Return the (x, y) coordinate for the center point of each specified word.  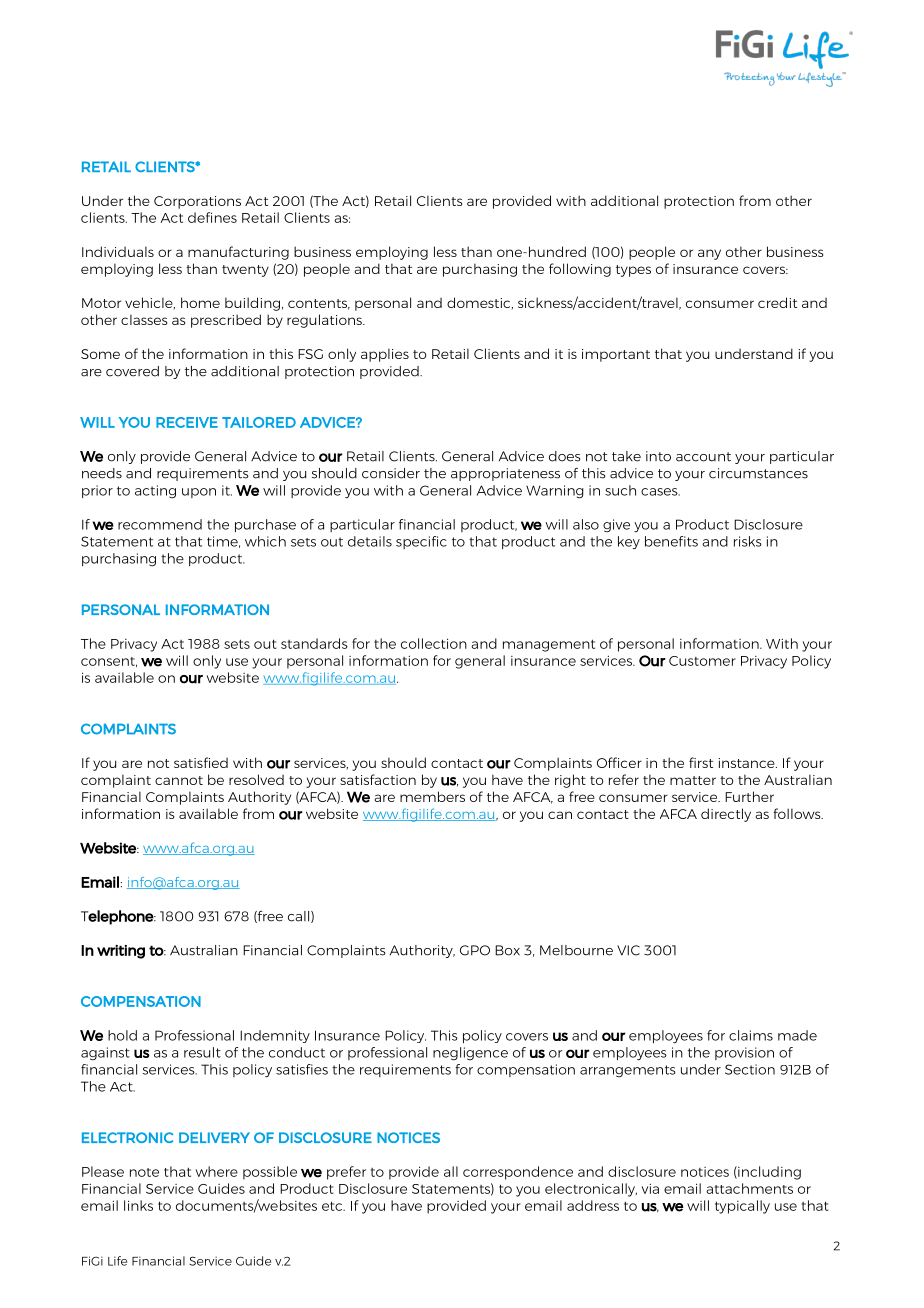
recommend (160, 524)
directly (726, 815)
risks (748, 541)
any (709, 254)
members (432, 796)
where (217, 1171)
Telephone (118, 917)
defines (212, 217)
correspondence (518, 1173)
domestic (480, 303)
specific (421, 542)
